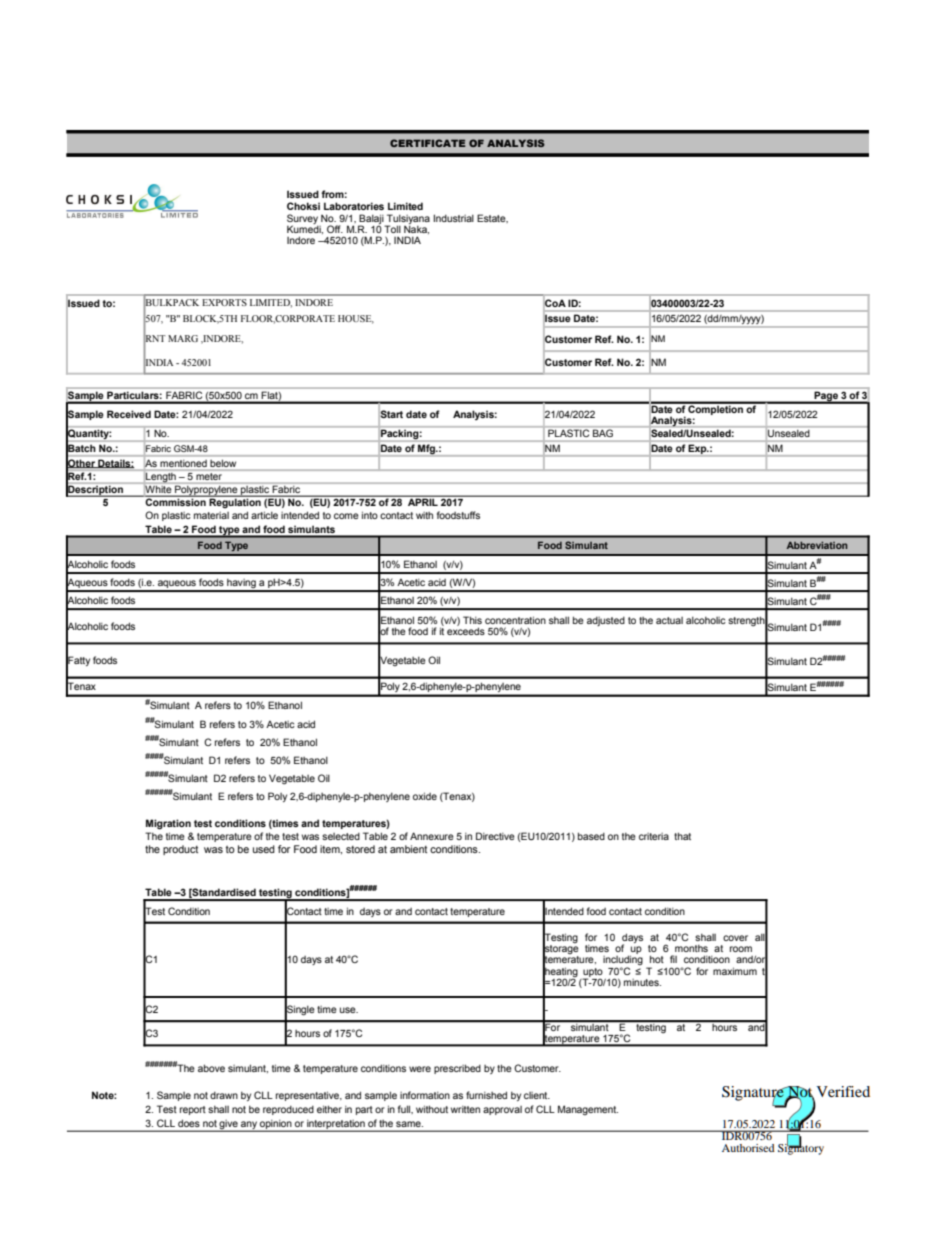 The height and width of the page is (1233, 952). What do you see at coordinates (302, 220) in the page?
I see `Survey` at bounding box center [302, 220].
